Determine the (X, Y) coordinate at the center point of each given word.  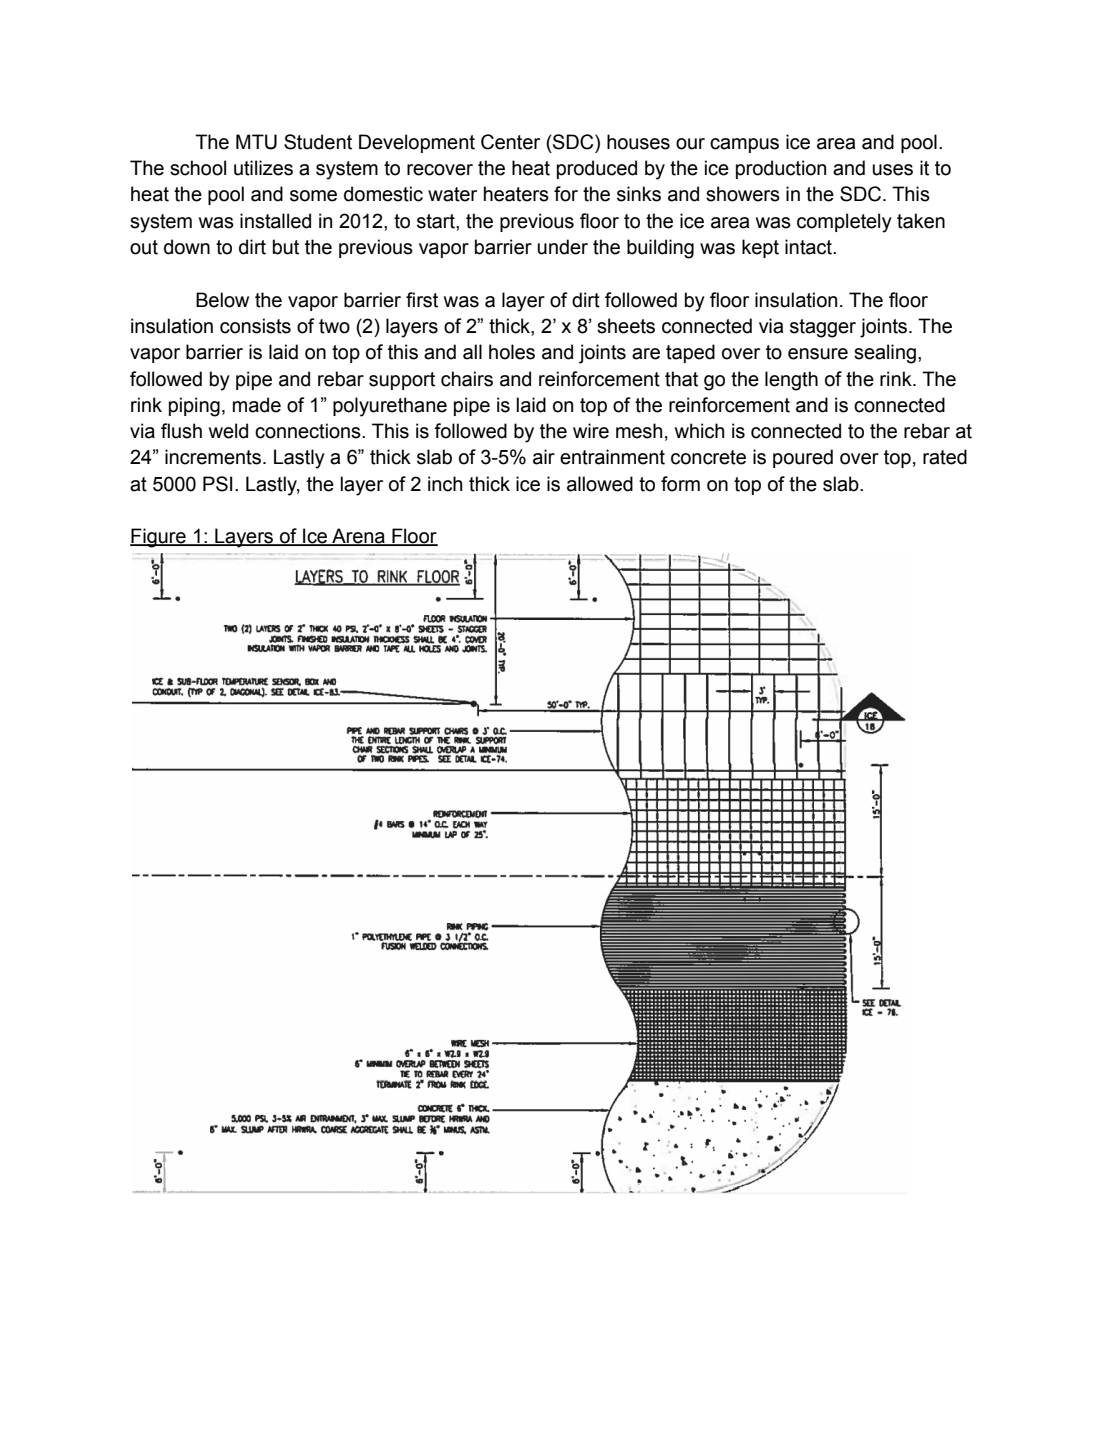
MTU (256, 142)
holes (512, 352)
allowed (600, 484)
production (781, 169)
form (680, 484)
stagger (823, 328)
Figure (159, 538)
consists (255, 326)
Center (510, 142)
